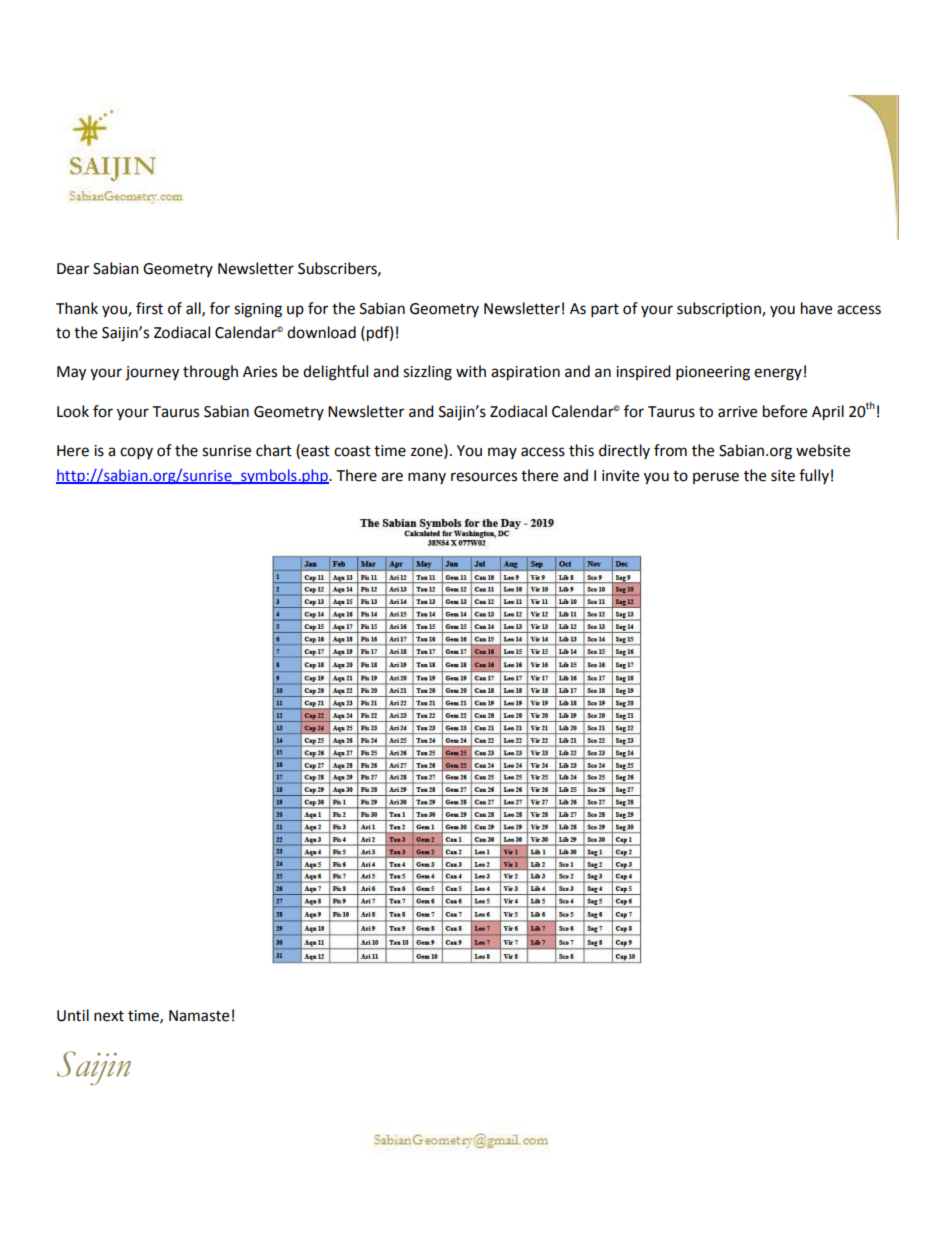  What do you see at coordinates (321, 332) in the document?
I see `download` at bounding box center [321, 332].
